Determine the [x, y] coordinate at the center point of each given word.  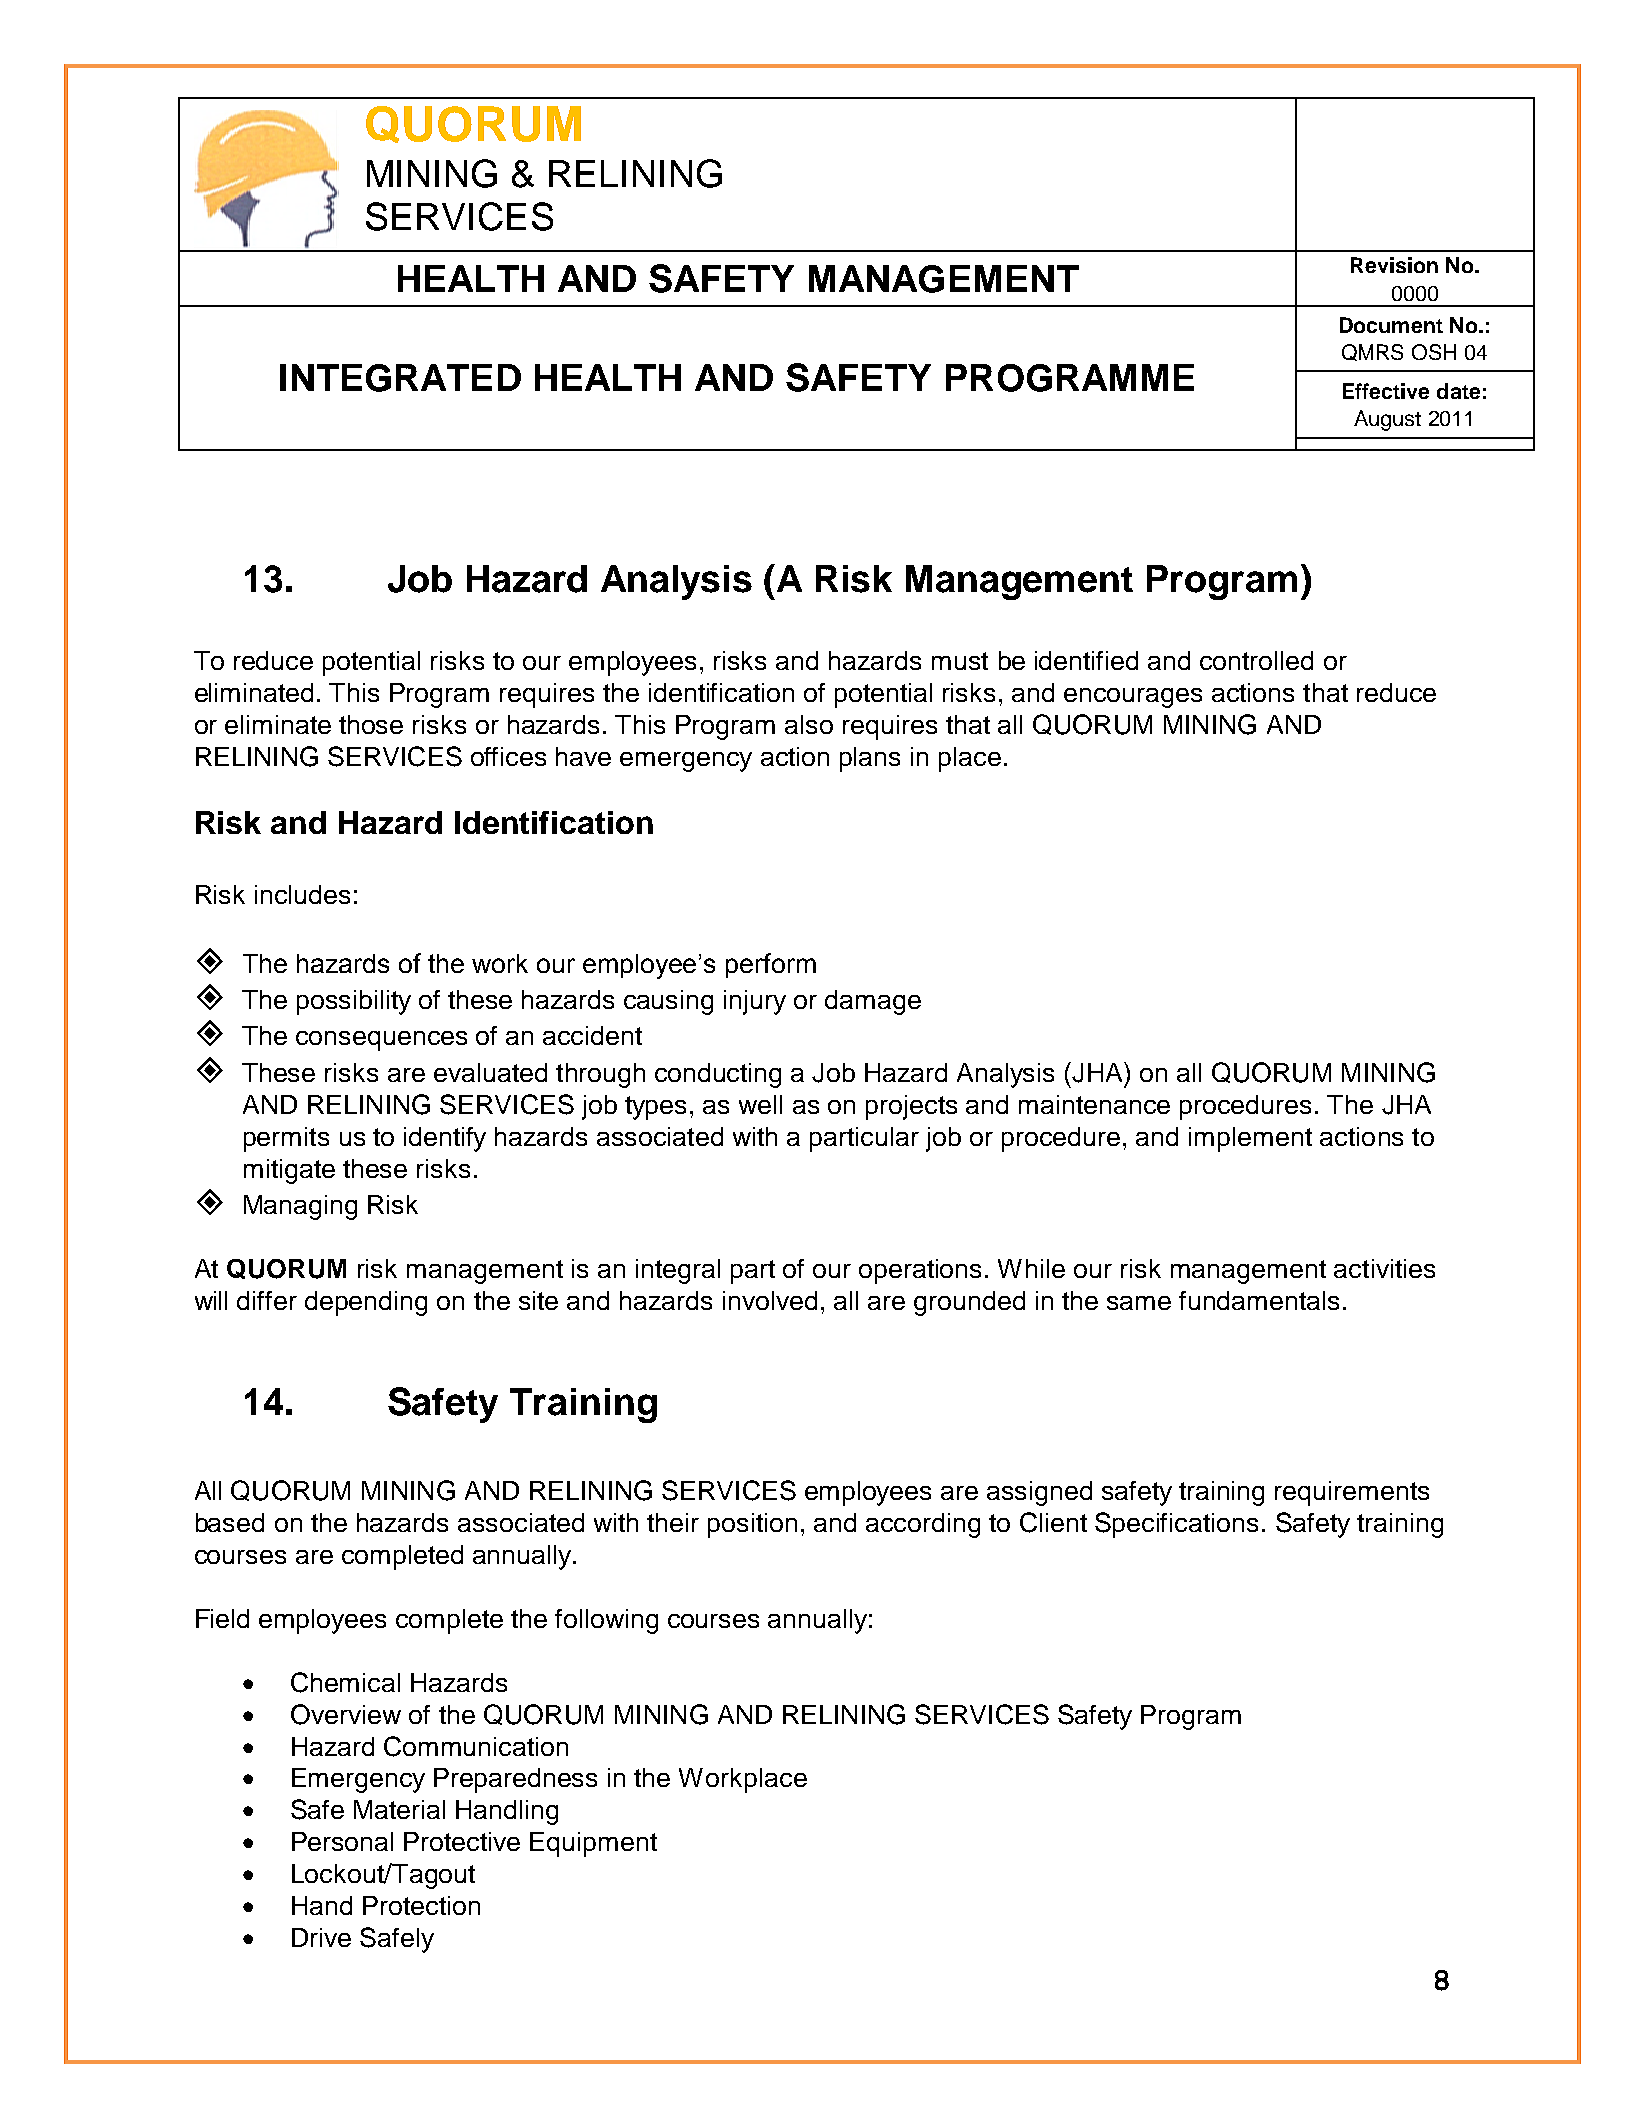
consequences [381, 1041]
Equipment [593, 1844]
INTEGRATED [400, 378]
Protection [421, 1905]
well [760, 1104]
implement [1250, 1139]
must [960, 661]
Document [1391, 325]
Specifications [1176, 1525]
